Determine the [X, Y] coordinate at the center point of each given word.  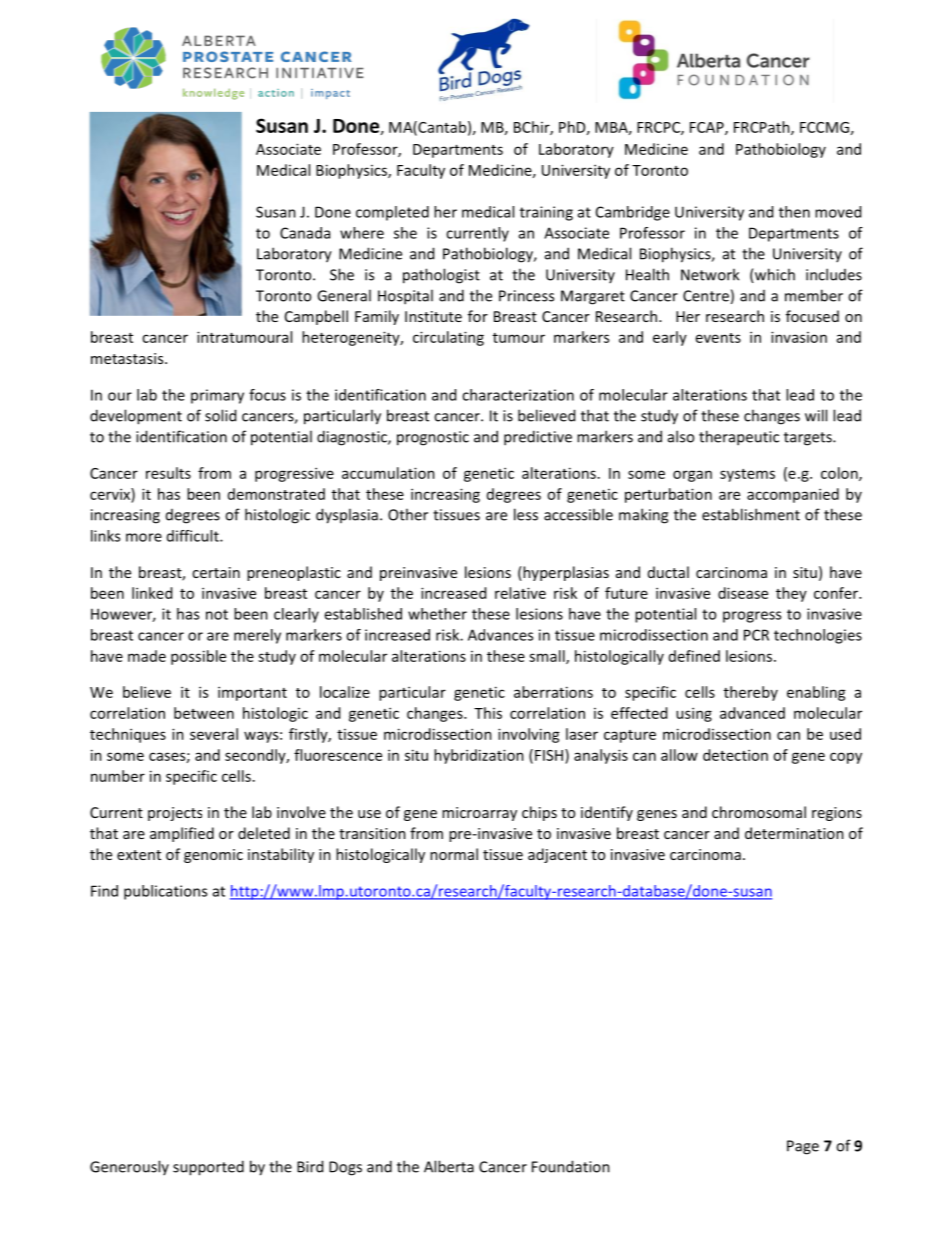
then [794, 212]
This [488, 713]
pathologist [441, 276]
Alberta [449, 1166]
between [204, 713]
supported [208, 1168]
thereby [751, 693]
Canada [305, 233]
